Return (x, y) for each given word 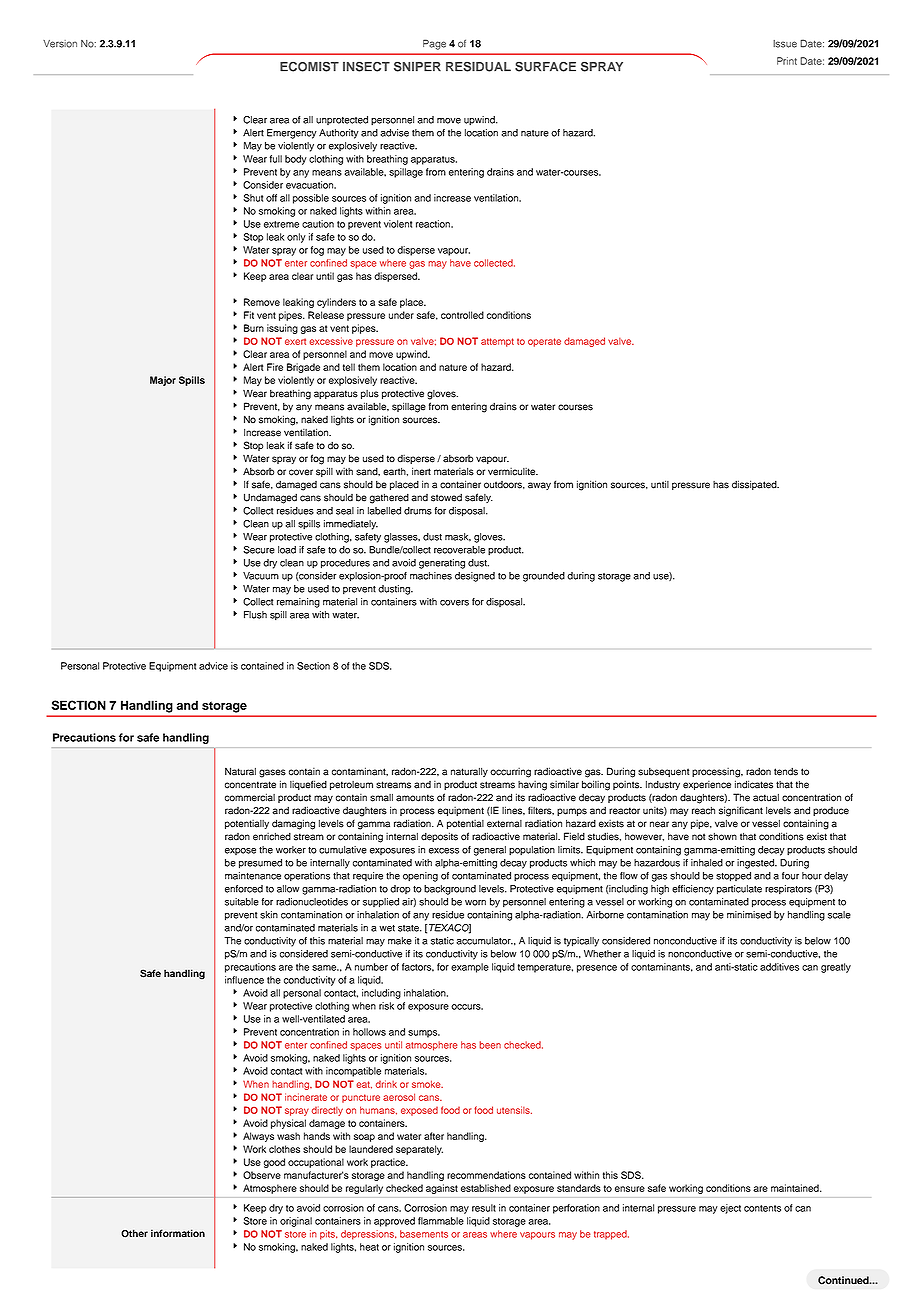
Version (60, 44)
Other (134, 1233)
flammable (441, 1221)
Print (787, 61)
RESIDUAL (478, 66)
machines (431, 576)
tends (786, 771)
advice (213, 666)
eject (730, 1209)
